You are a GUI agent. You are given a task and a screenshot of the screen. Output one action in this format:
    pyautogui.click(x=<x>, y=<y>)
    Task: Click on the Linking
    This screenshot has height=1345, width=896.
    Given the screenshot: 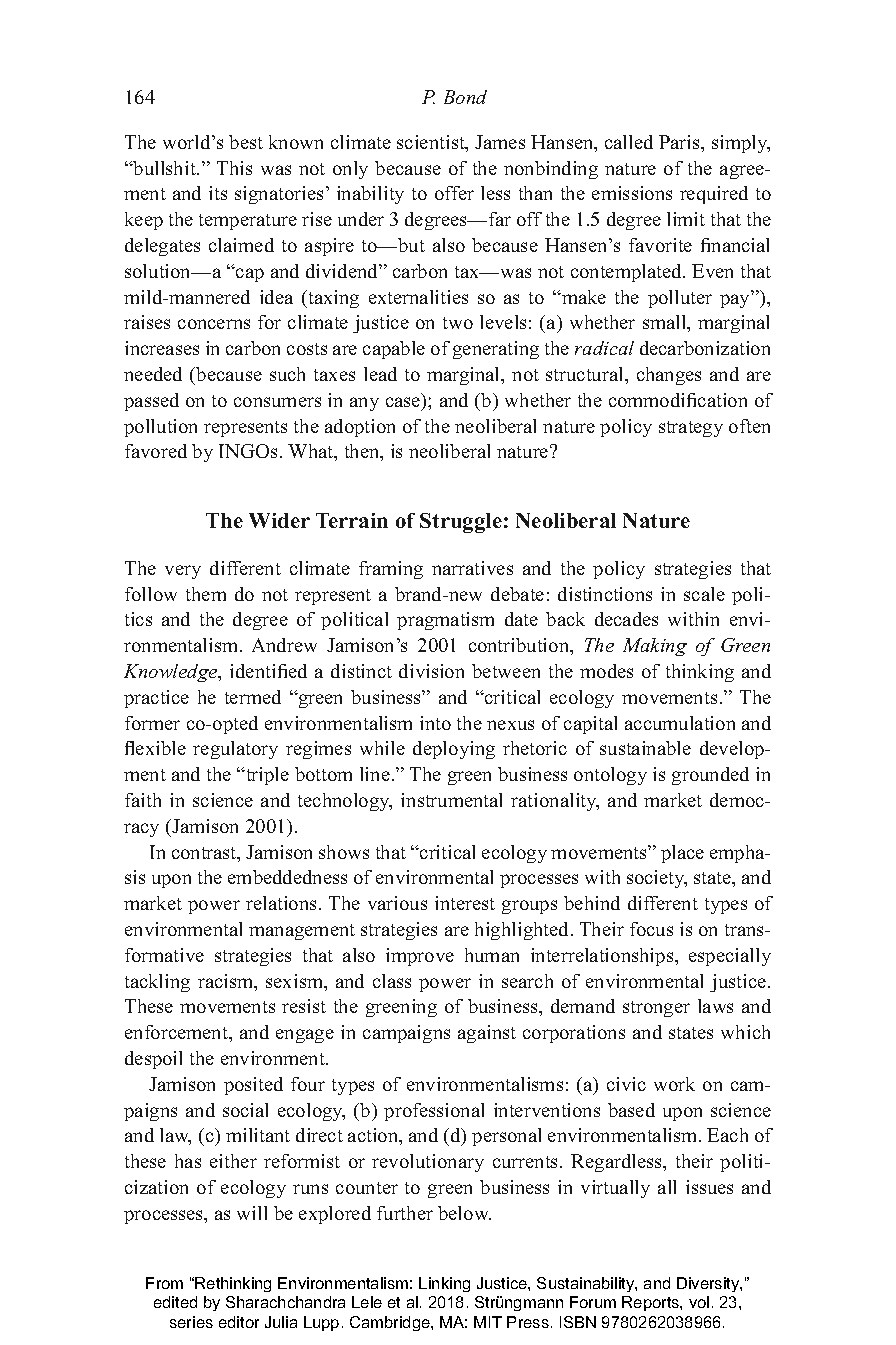 What is the action you would take?
    pyautogui.click(x=444, y=1284)
